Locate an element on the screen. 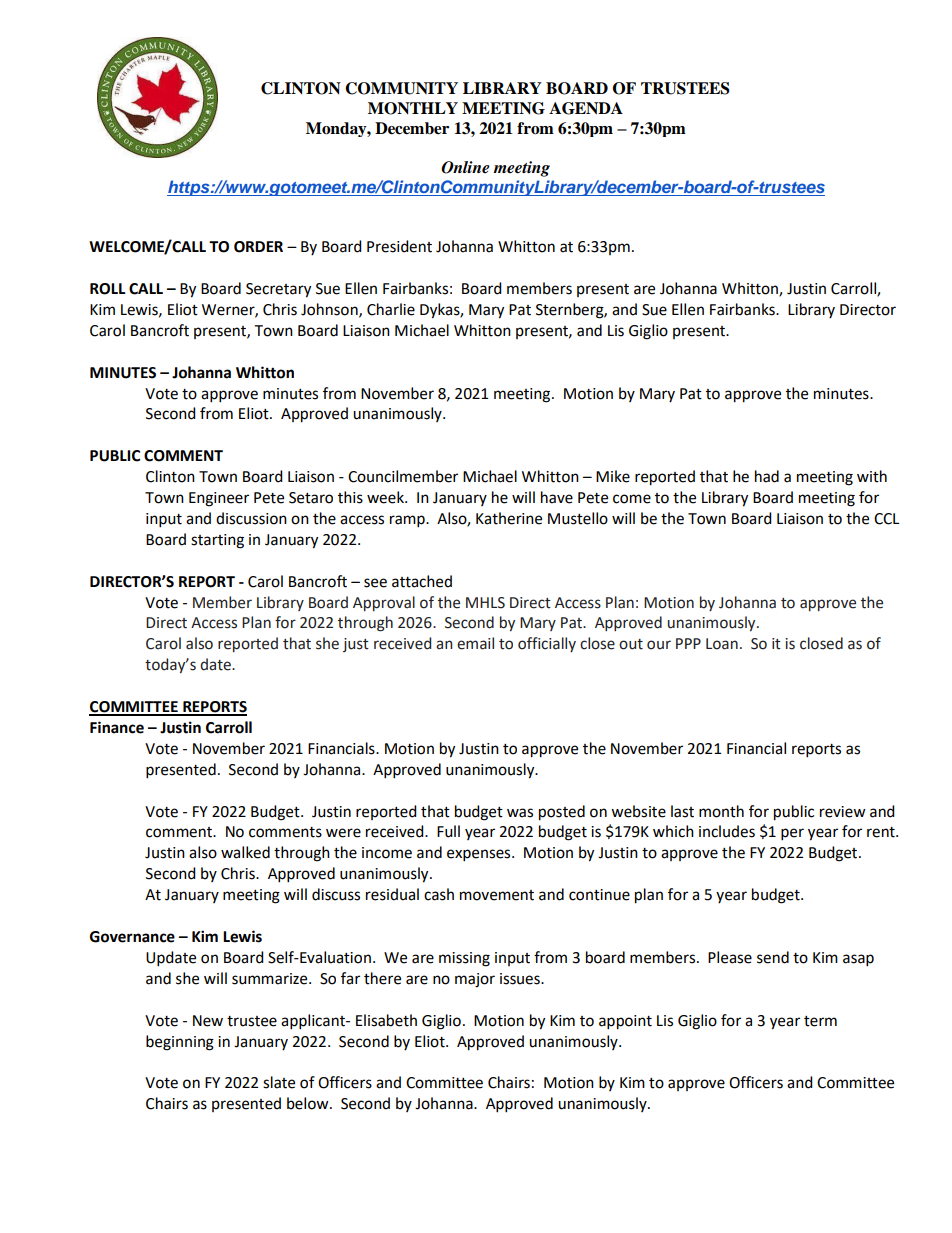  email is located at coordinates (475, 643).
